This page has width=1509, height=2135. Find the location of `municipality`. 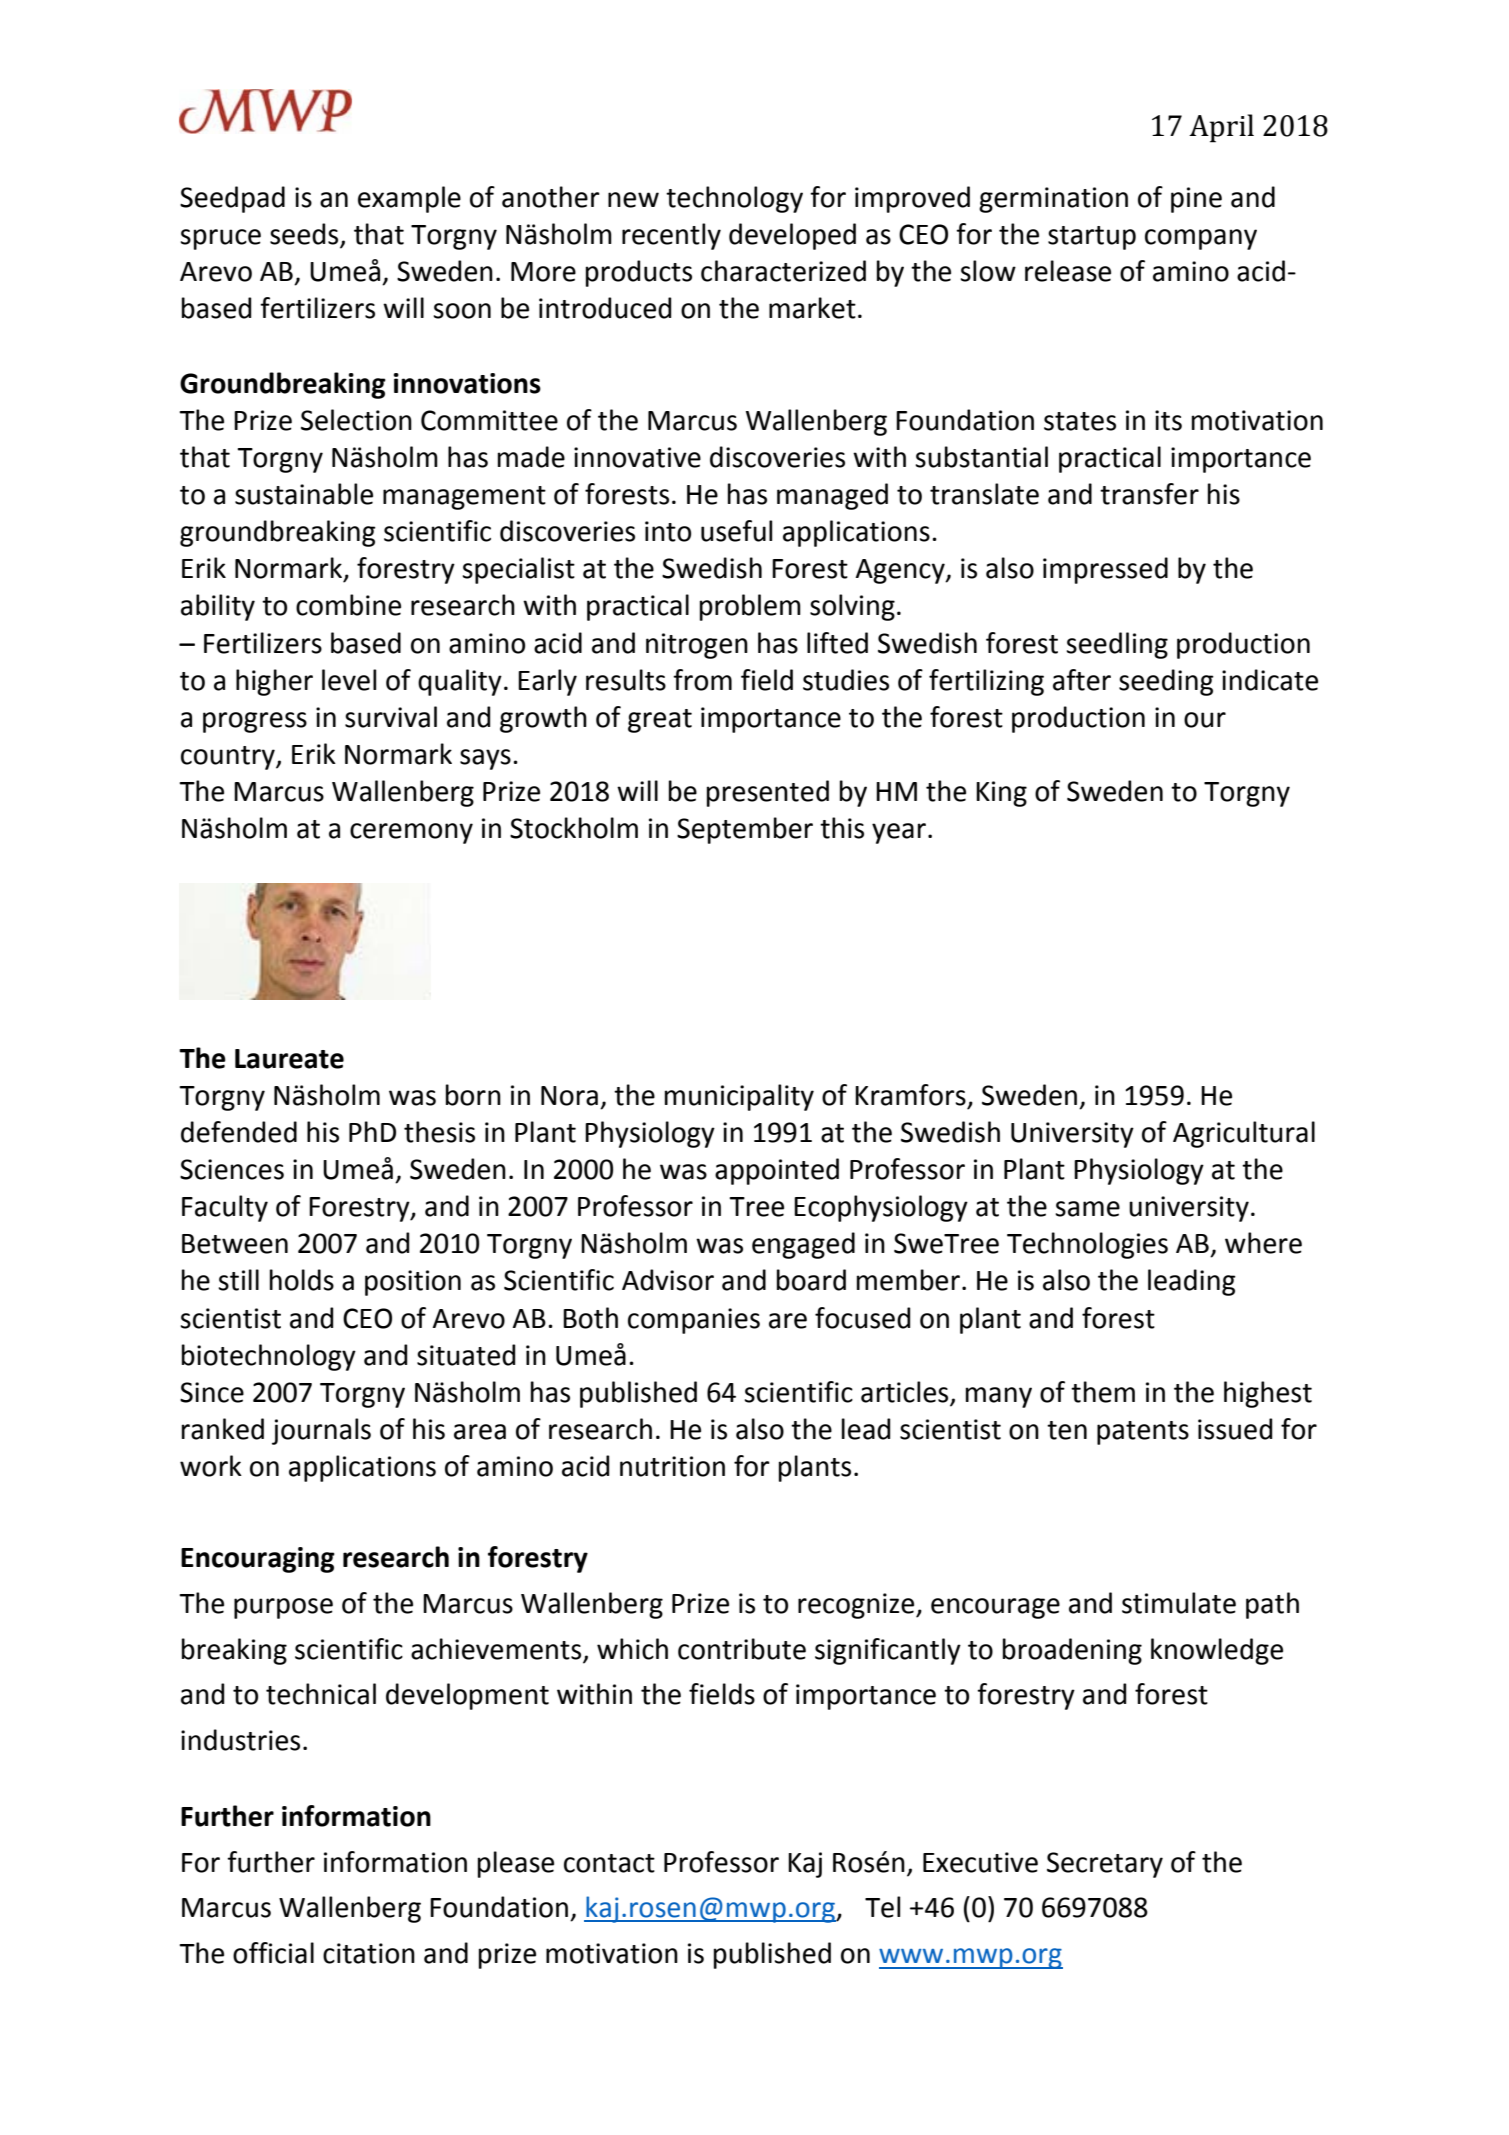

municipality is located at coordinates (739, 1097).
